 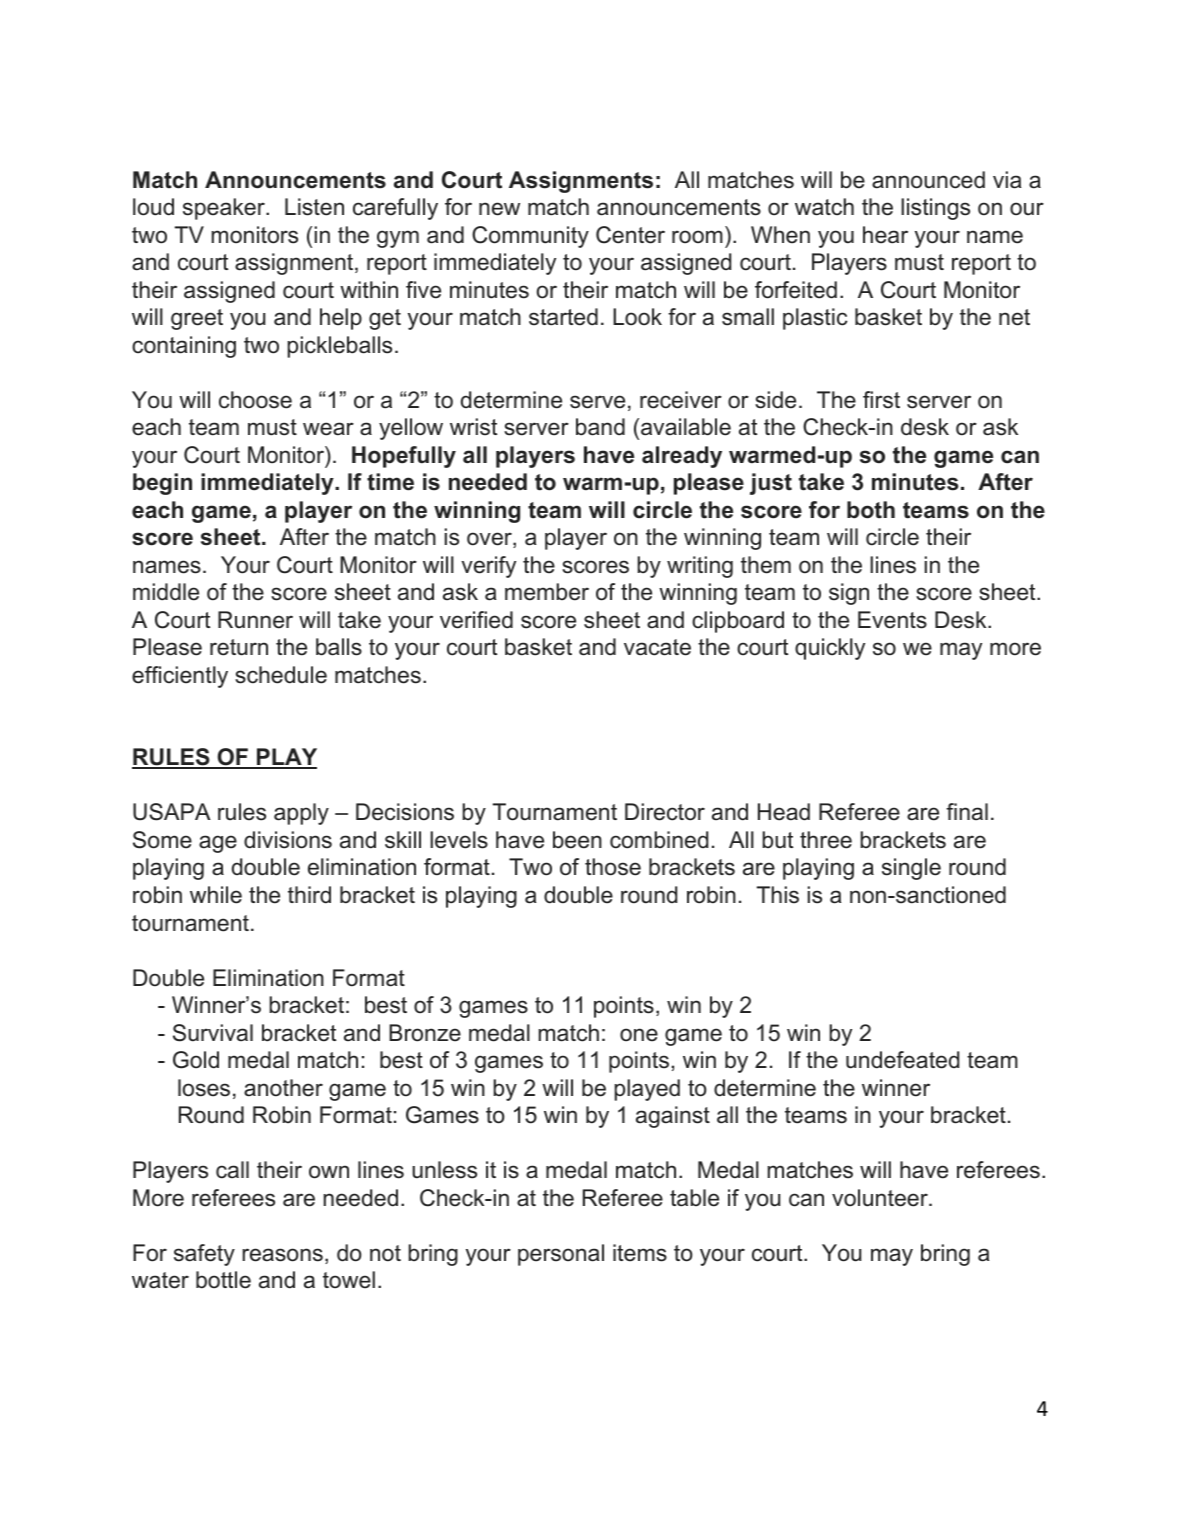 What do you see at coordinates (282, 1255) in the screenshot?
I see `reasons` at bounding box center [282, 1255].
